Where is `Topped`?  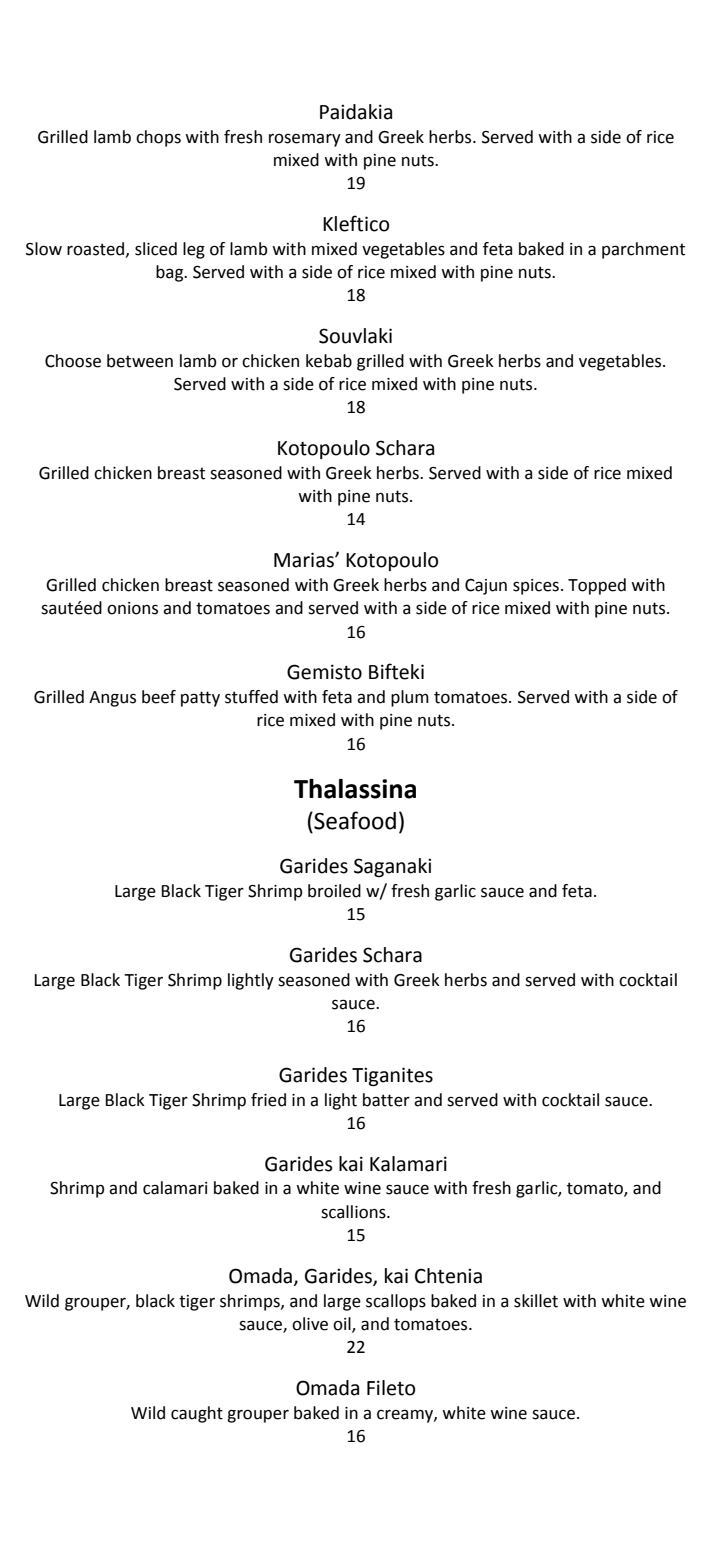
Topped is located at coordinates (597, 586).
